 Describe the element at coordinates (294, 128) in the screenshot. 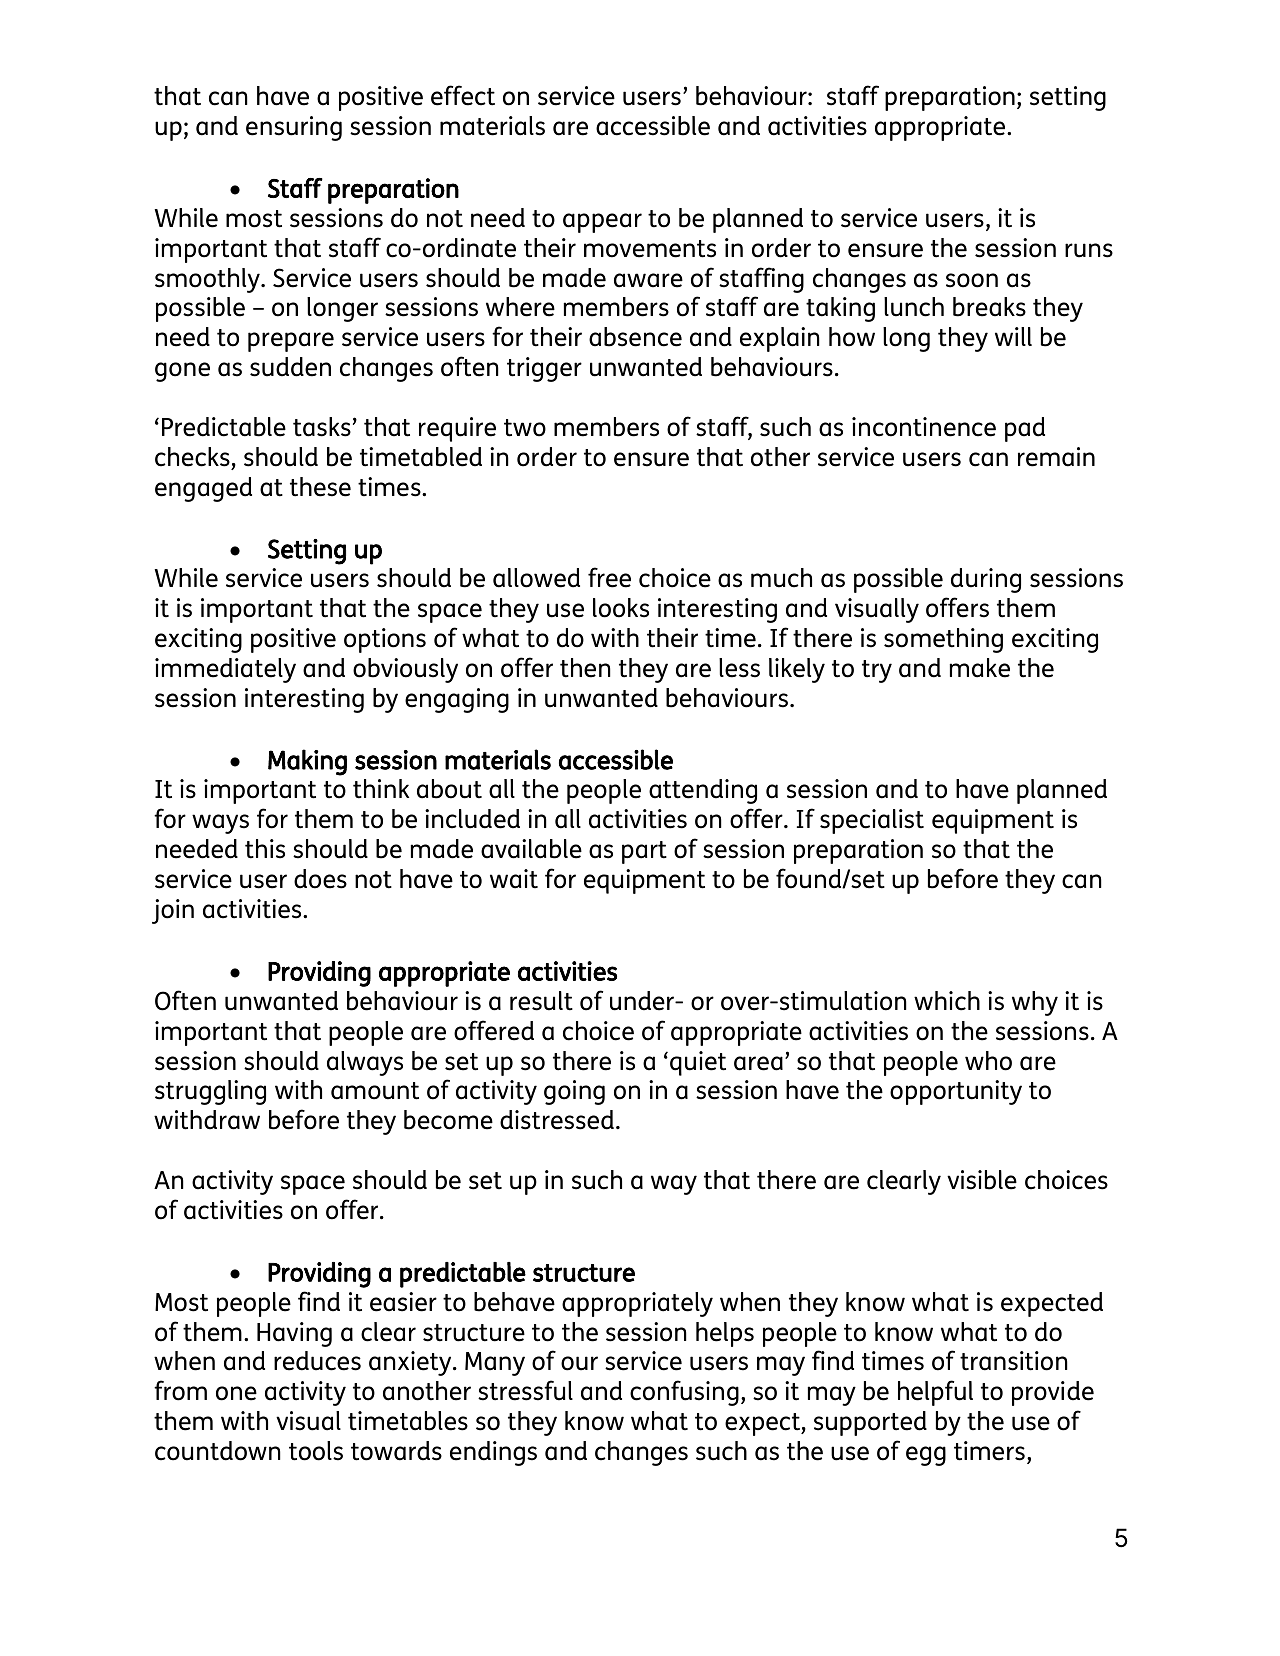

I see `ensuring` at that location.
